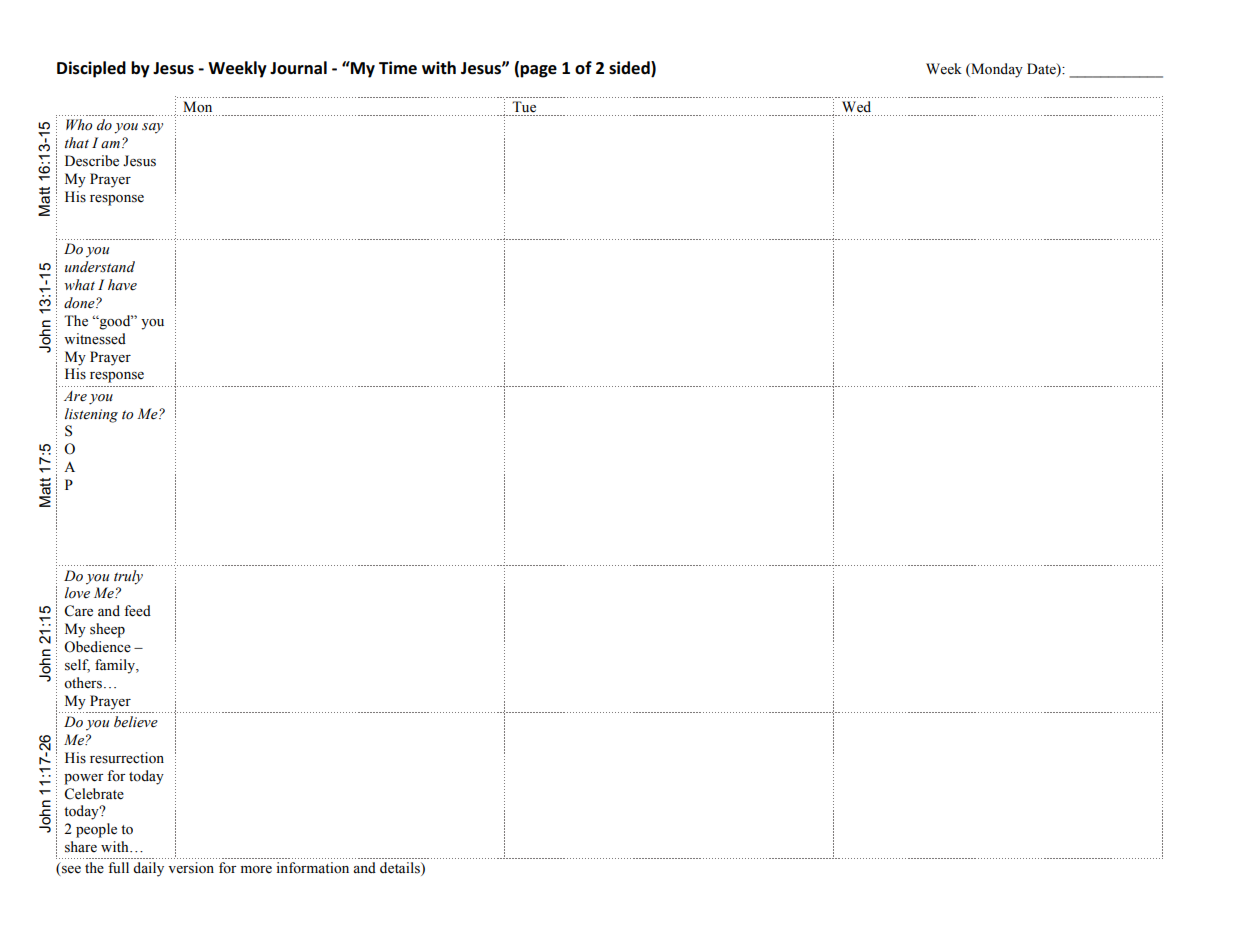 The width and height of the screenshot is (1233, 952). I want to click on say, so click(152, 128).
